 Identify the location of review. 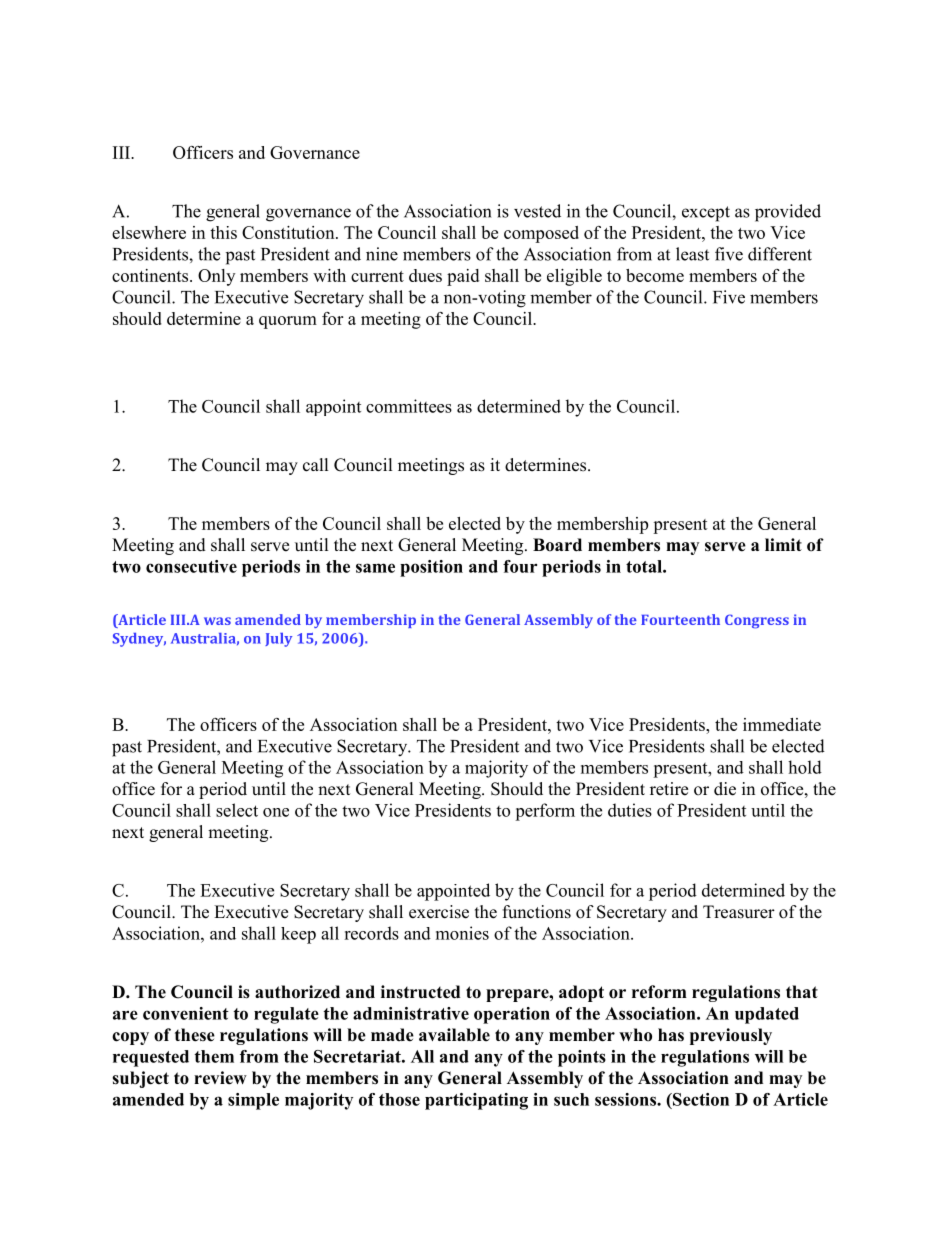
(220, 1078).
